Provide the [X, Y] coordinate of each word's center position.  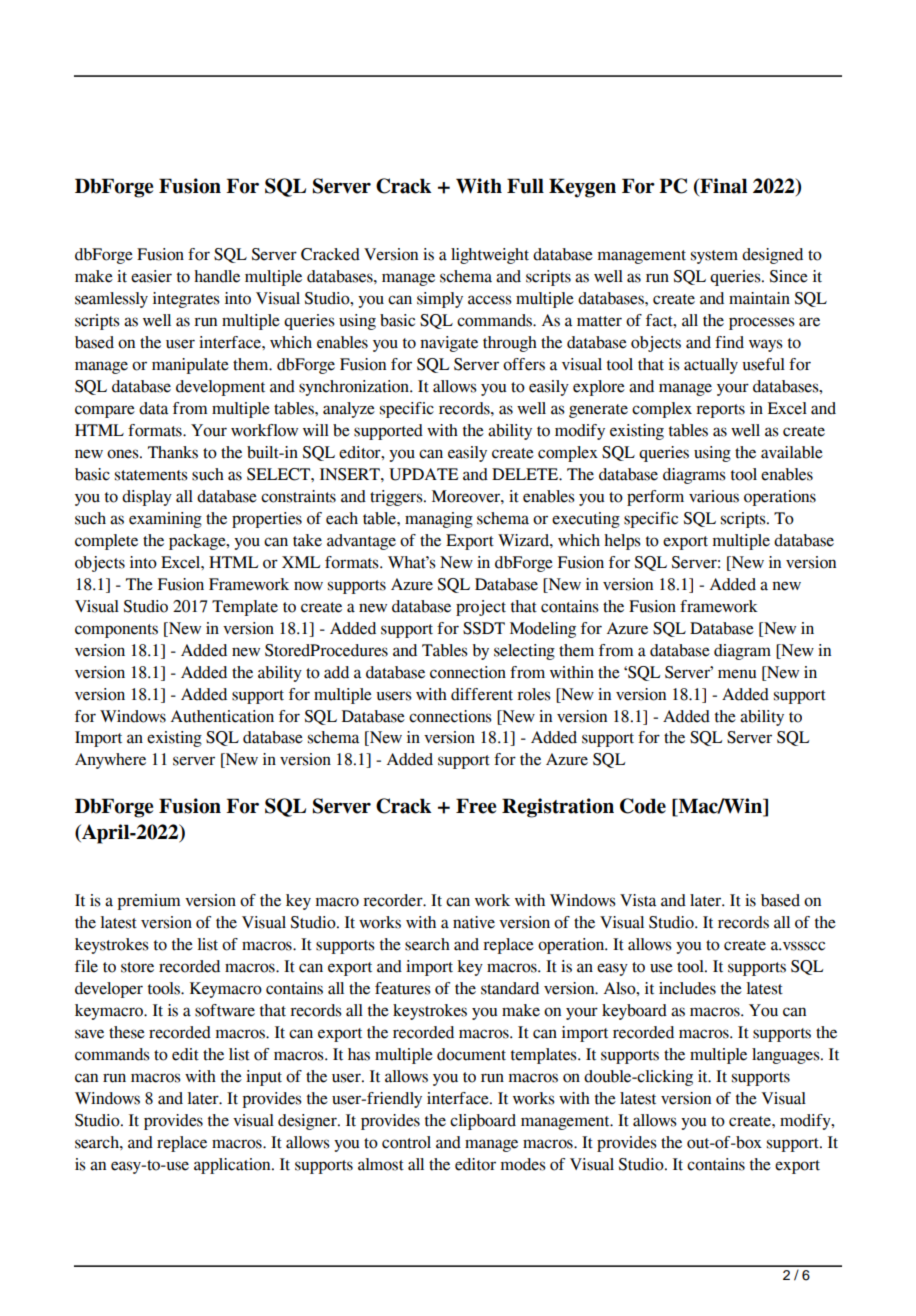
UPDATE [423, 474]
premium [149, 902]
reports [720, 411]
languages [787, 1056]
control [406, 1142]
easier [151, 276]
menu [737, 674]
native [474, 922]
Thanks [173, 452]
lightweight [490, 256]
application [233, 1166]
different [482, 694]
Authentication [222, 716]
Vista [638, 900]
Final [722, 187]
